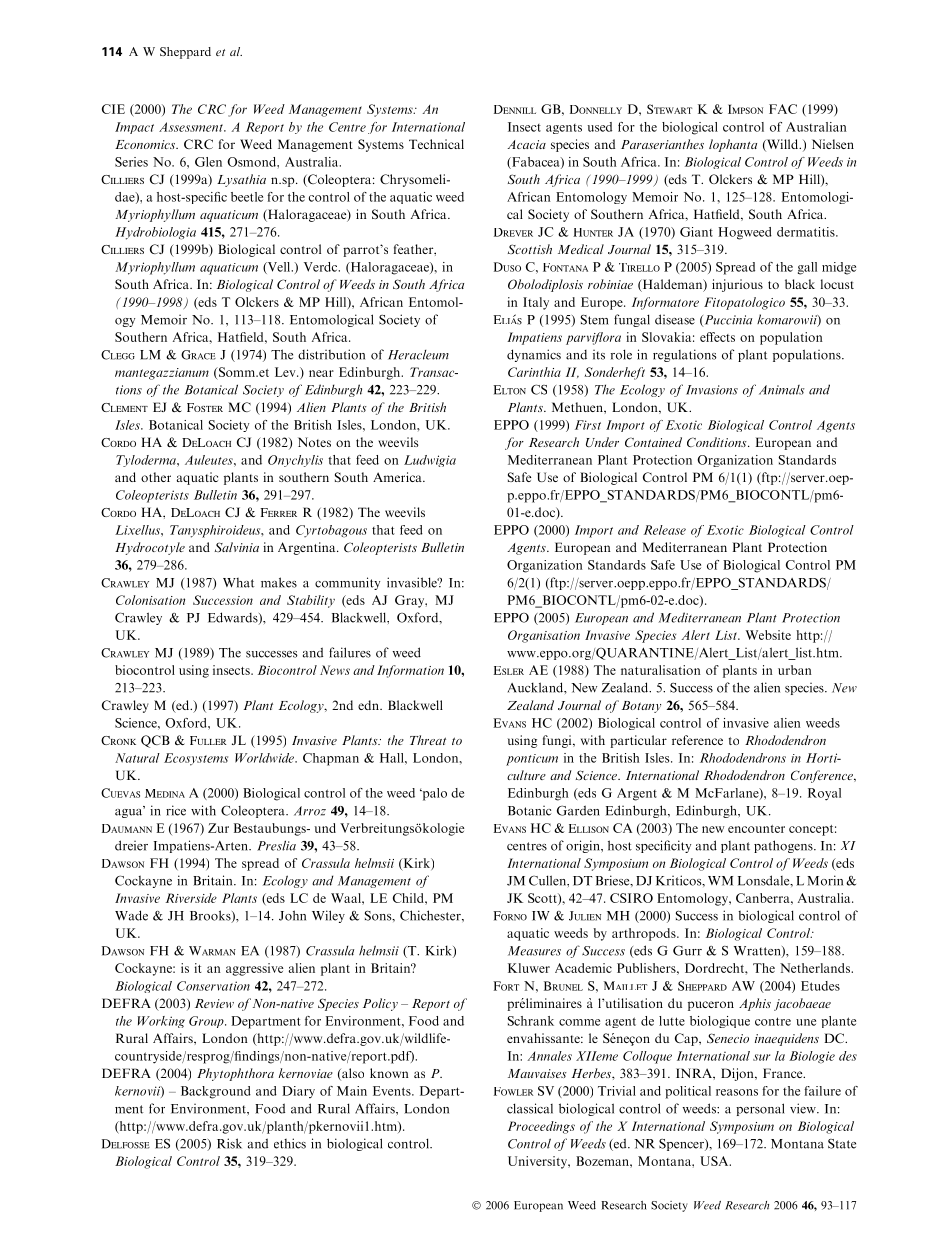  Describe the element at coordinates (760, 1109) in the image. I see `personal` at that location.
